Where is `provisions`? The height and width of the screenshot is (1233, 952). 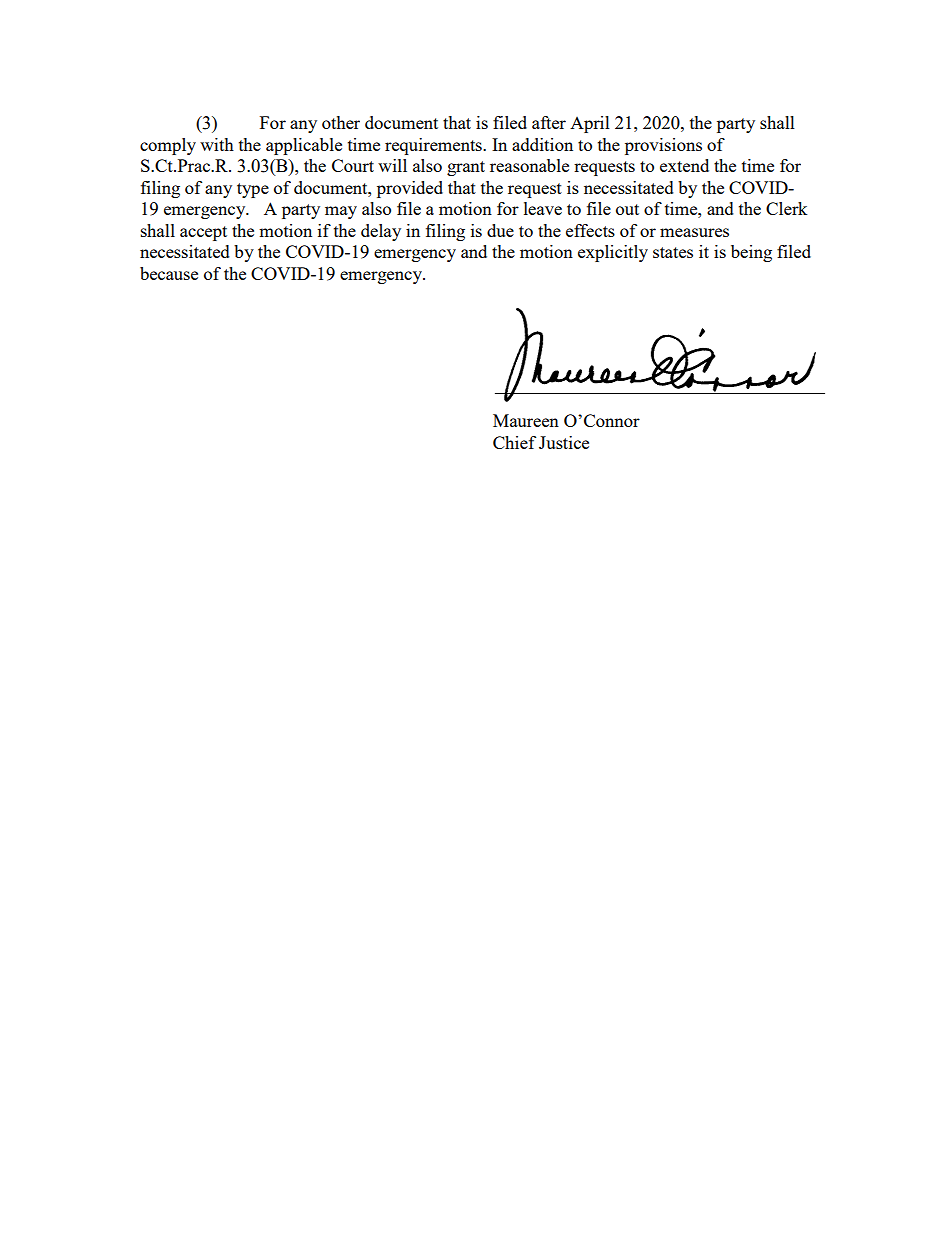 provisions is located at coordinates (663, 146).
